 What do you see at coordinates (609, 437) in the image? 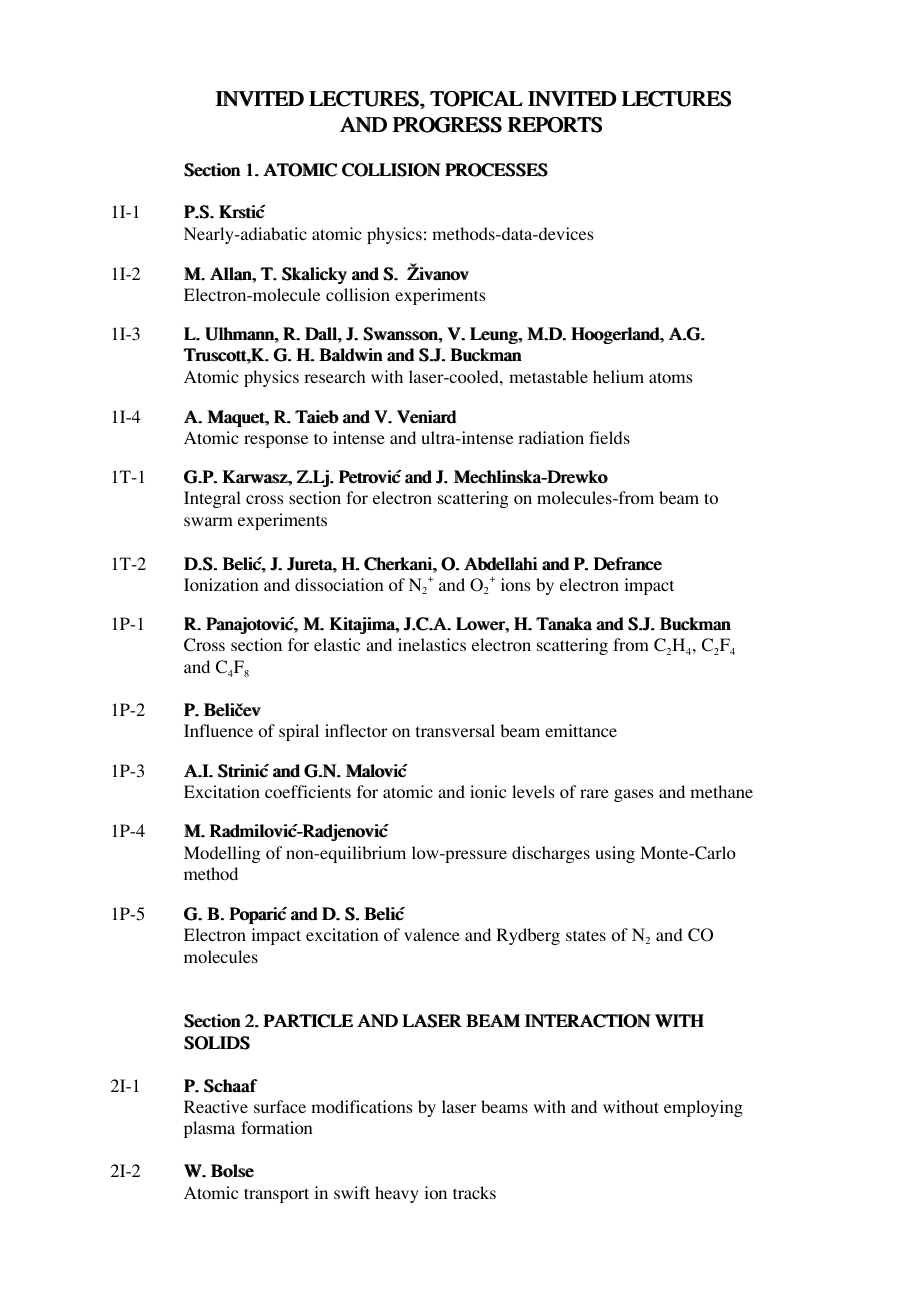
I see `fields` at bounding box center [609, 437].
